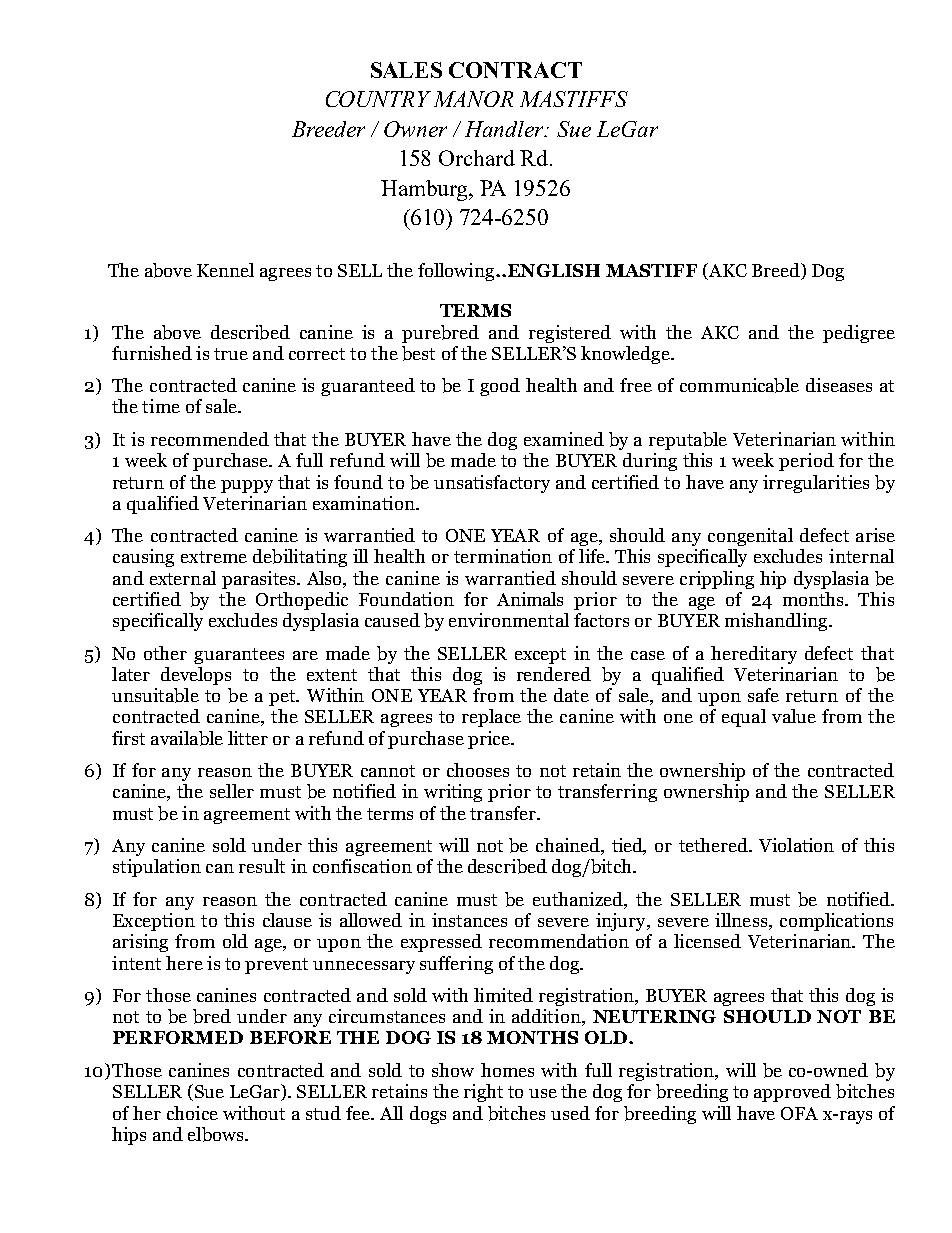 The image size is (952, 1233). I want to click on available, so click(187, 738).
